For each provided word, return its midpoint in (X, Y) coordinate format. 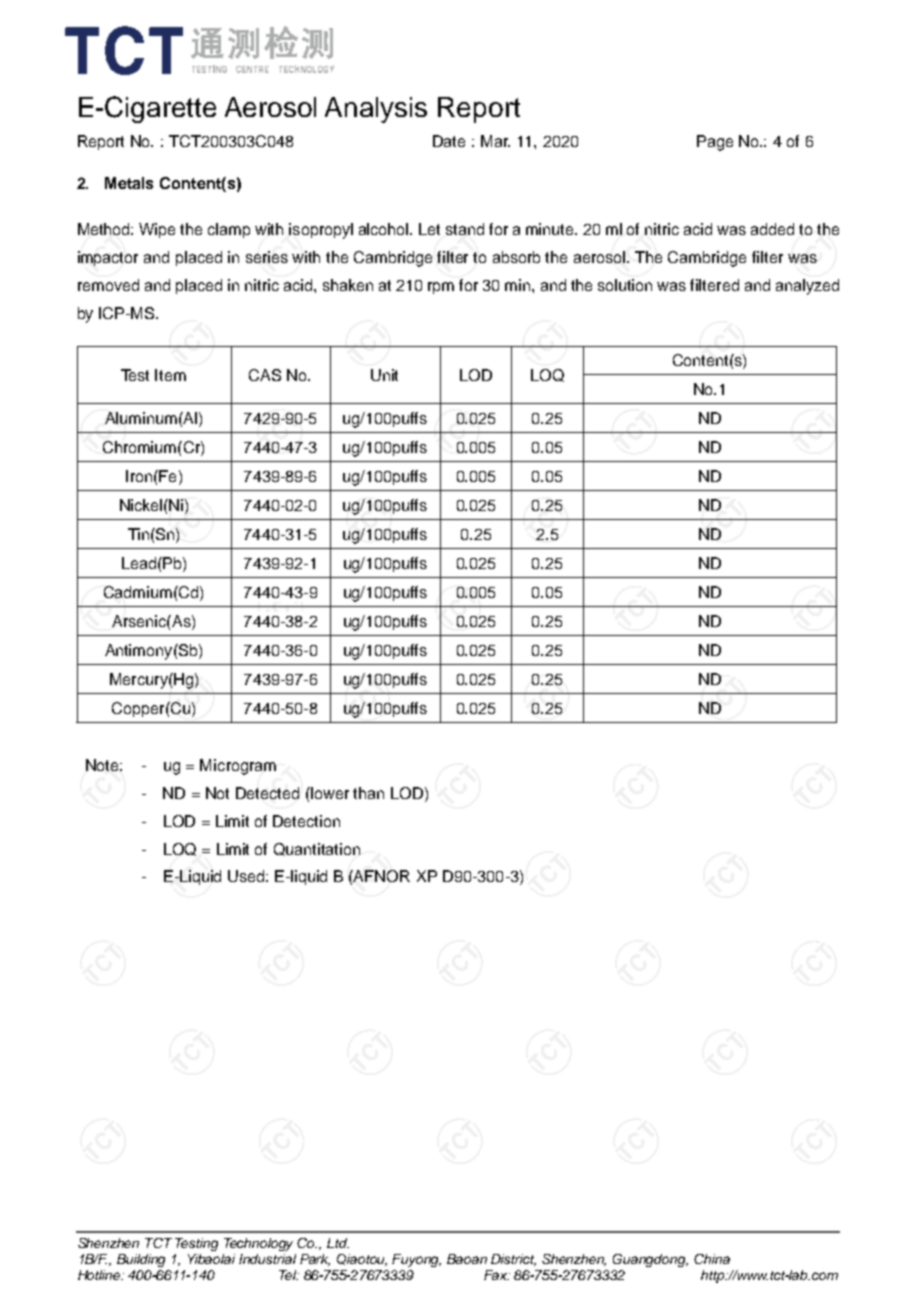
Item (170, 375)
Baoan (467, 1259)
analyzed (807, 287)
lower (329, 793)
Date (449, 141)
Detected (267, 793)
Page (715, 143)
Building (141, 1260)
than (368, 793)
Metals (129, 183)
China (712, 1259)
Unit (384, 375)
